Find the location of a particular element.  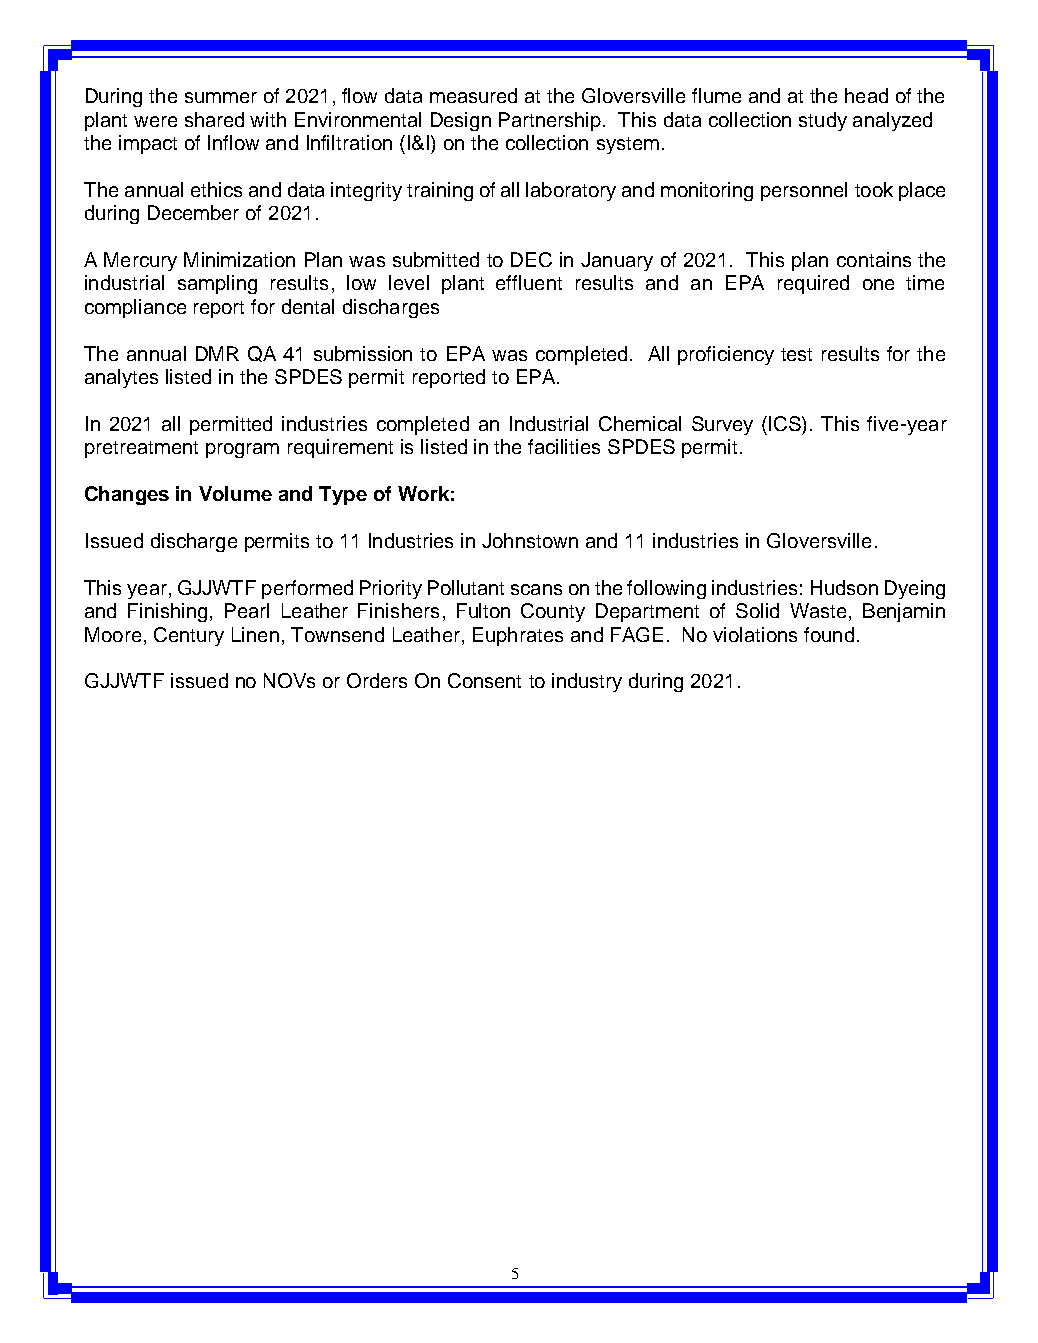

Century is located at coordinates (189, 636).
